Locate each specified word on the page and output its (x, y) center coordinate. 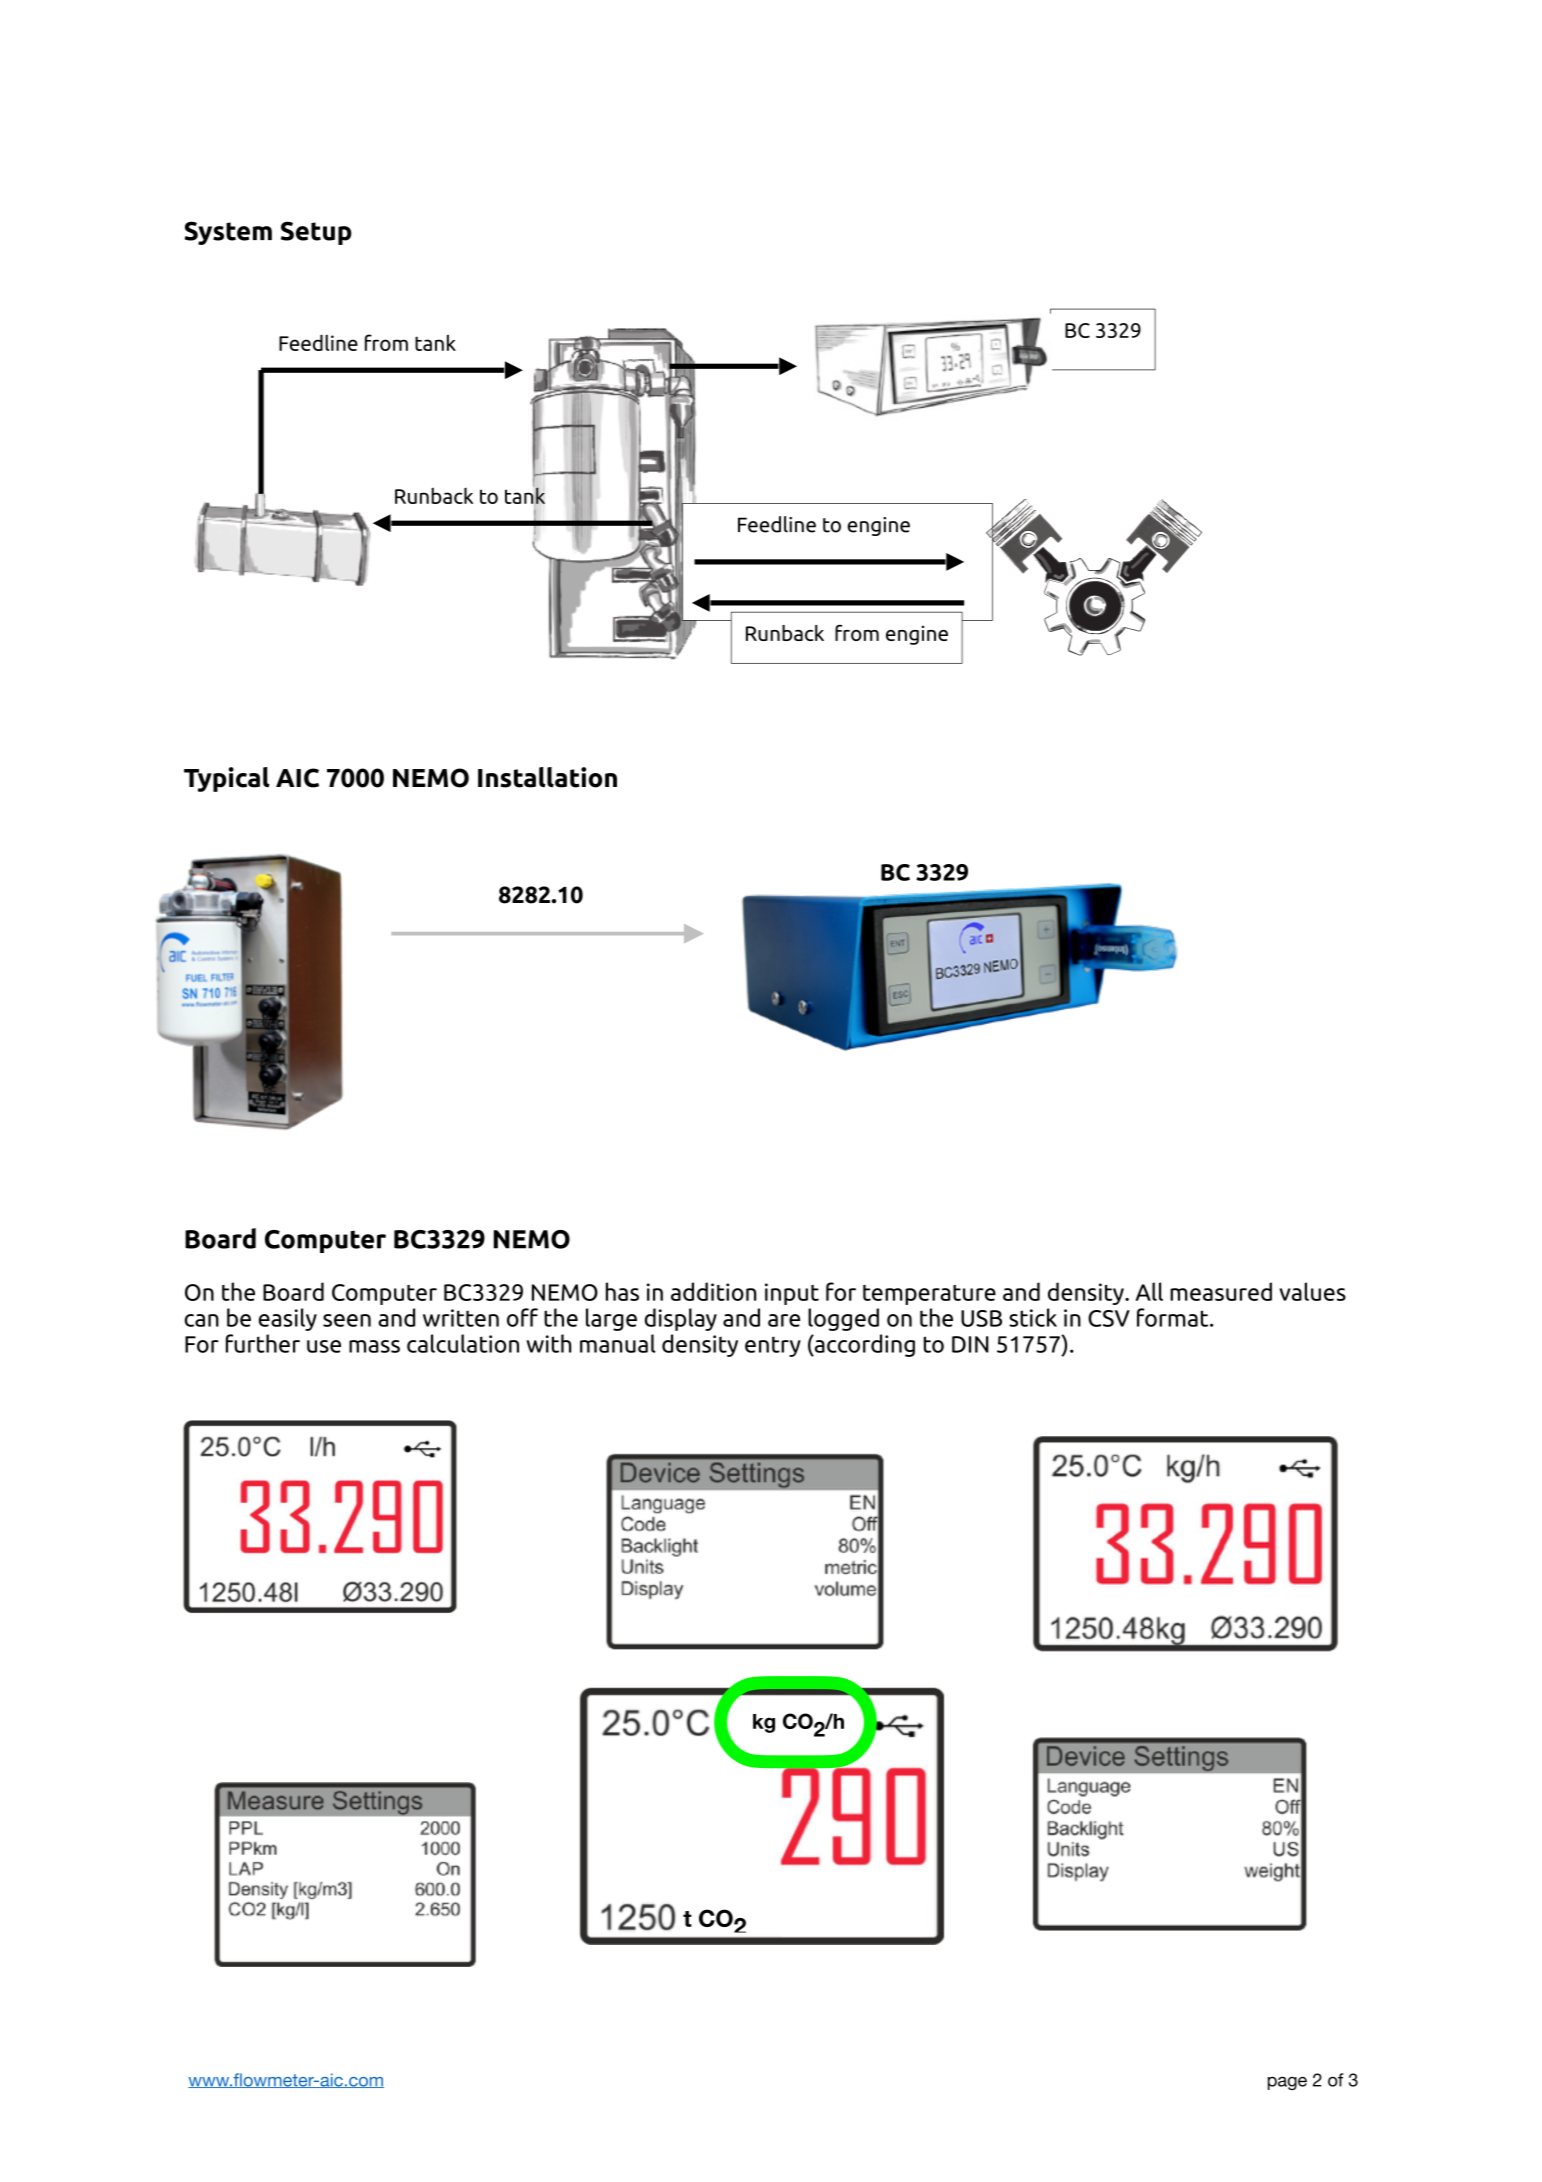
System (228, 233)
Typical (227, 779)
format (1174, 1317)
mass (374, 1346)
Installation (547, 777)
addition (713, 1291)
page (1287, 2083)
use (324, 1346)
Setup (316, 233)
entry (773, 1346)
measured (1221, 1291)
